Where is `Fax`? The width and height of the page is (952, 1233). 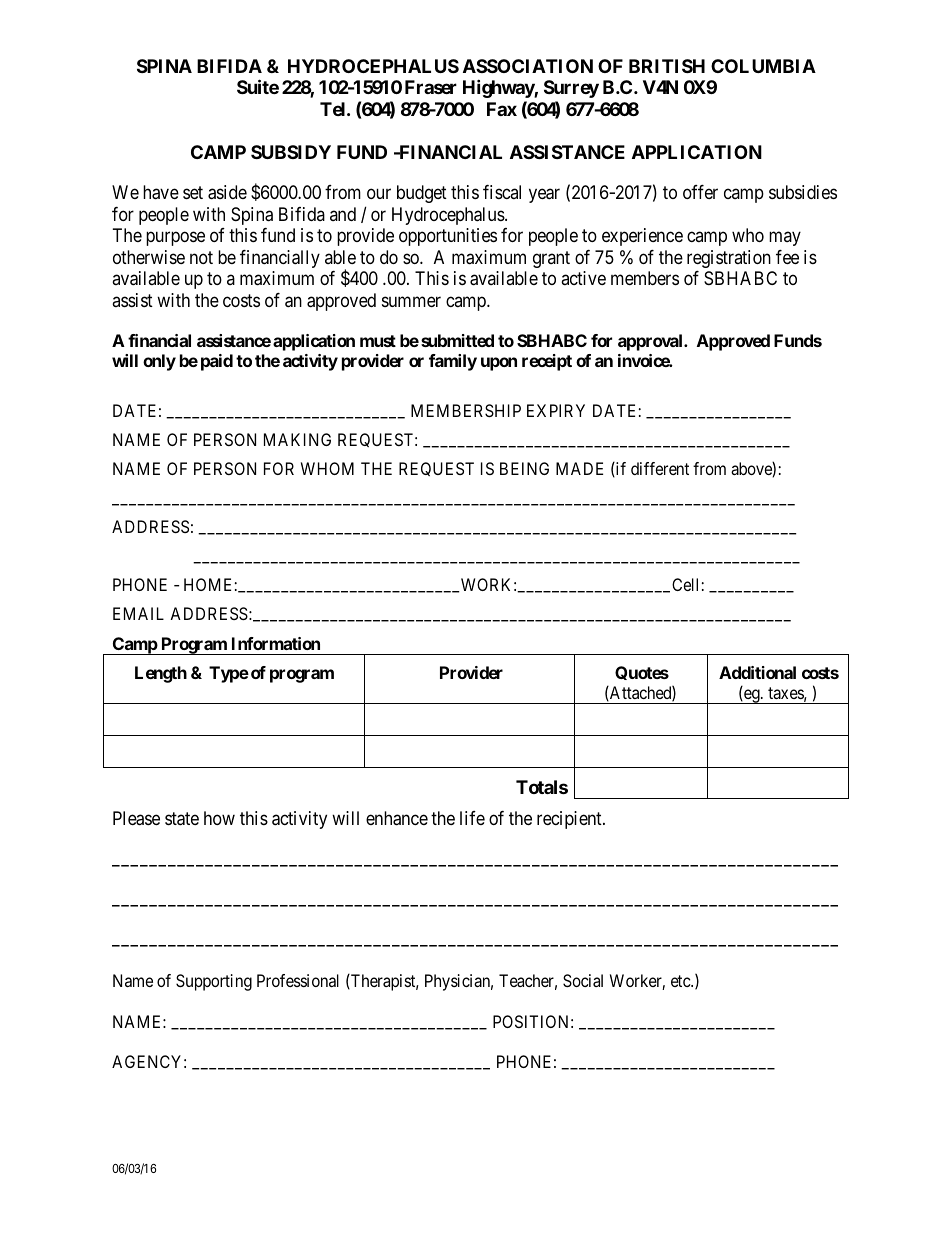
Fax is located at coordinates (502, 109).
